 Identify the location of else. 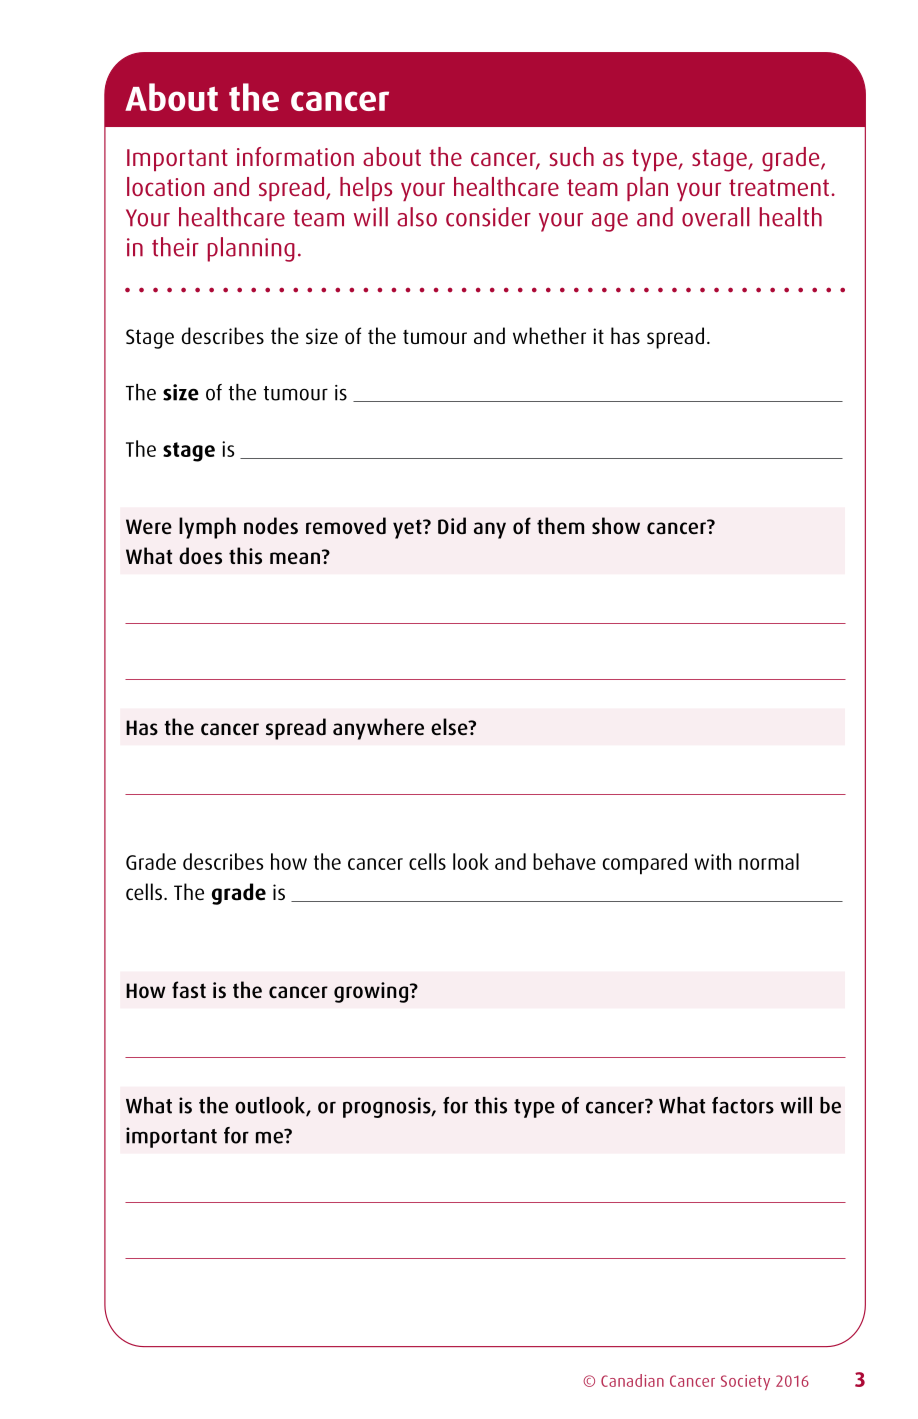
(450, 726).
